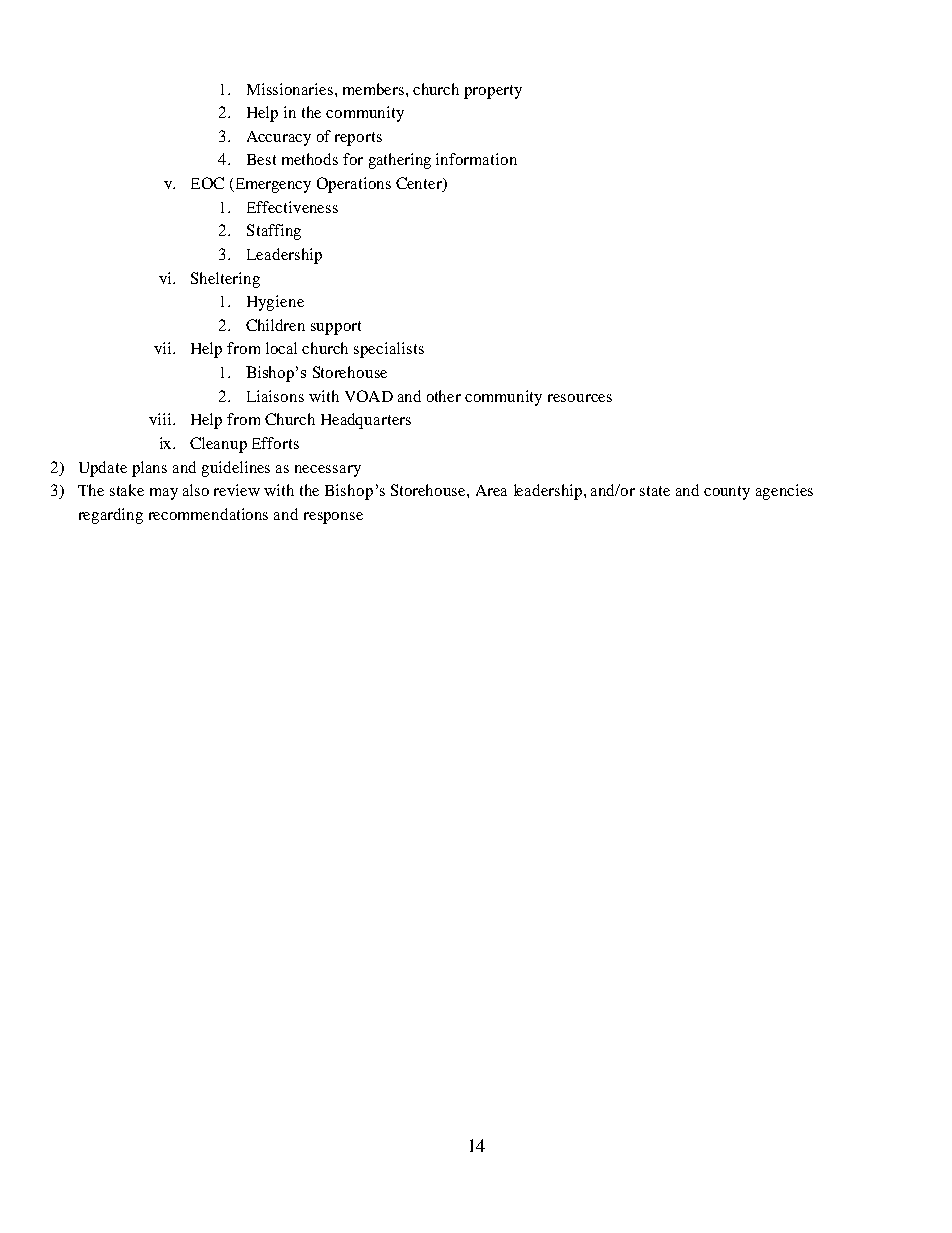  I want to click on recommendations, so click(208, 514).
